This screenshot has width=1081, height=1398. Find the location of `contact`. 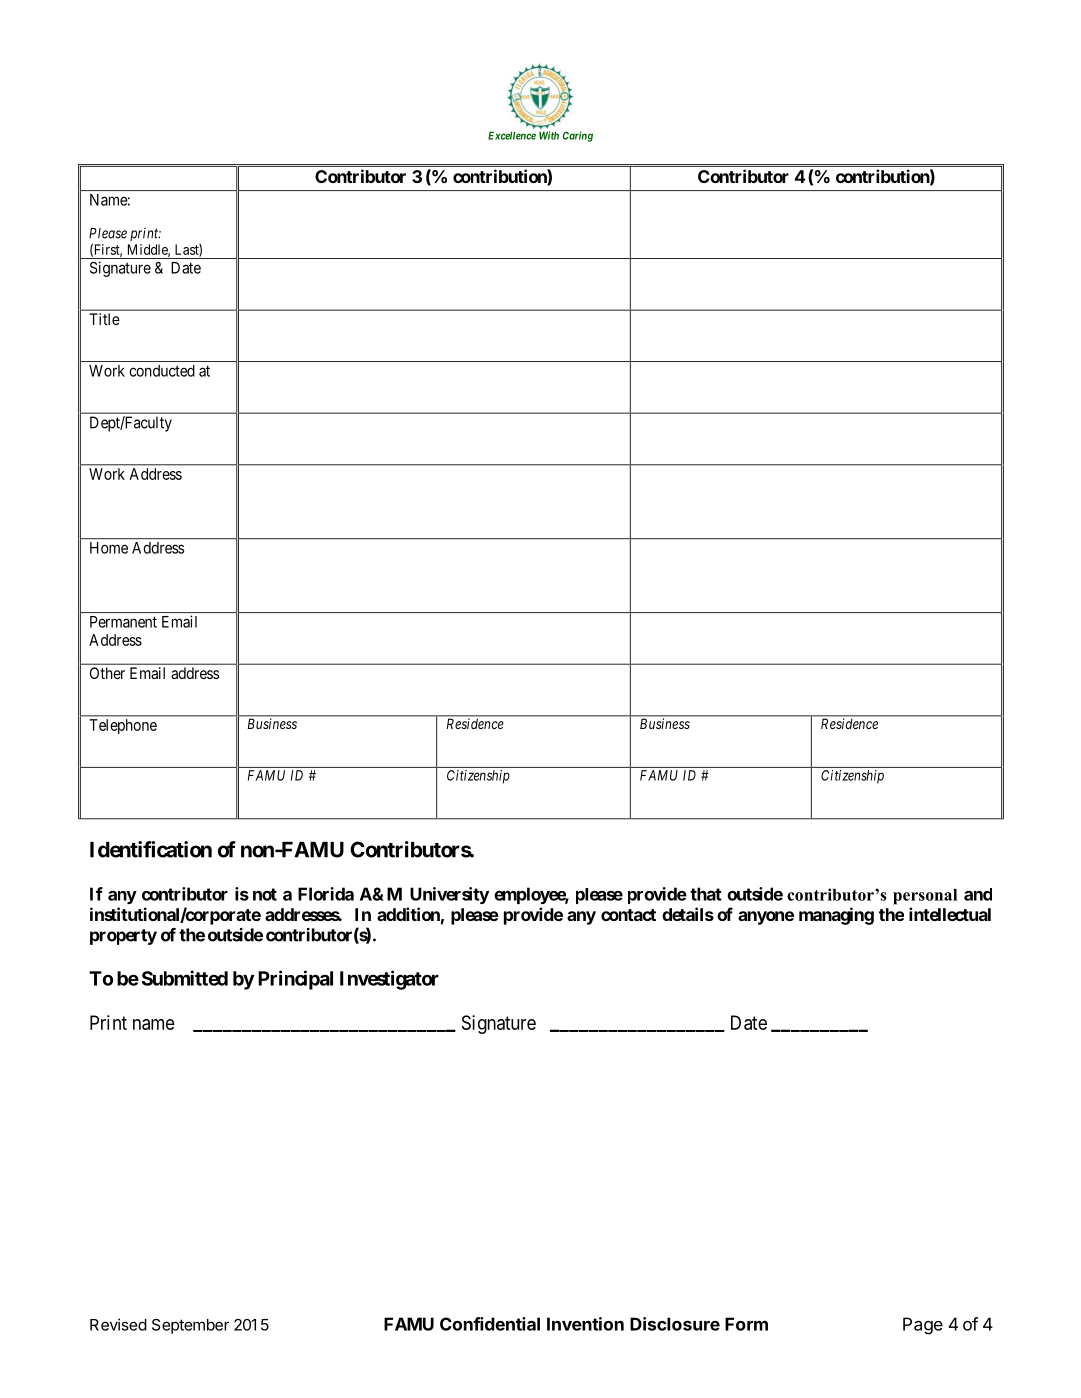

contact is located at coordinates (628, 915).
